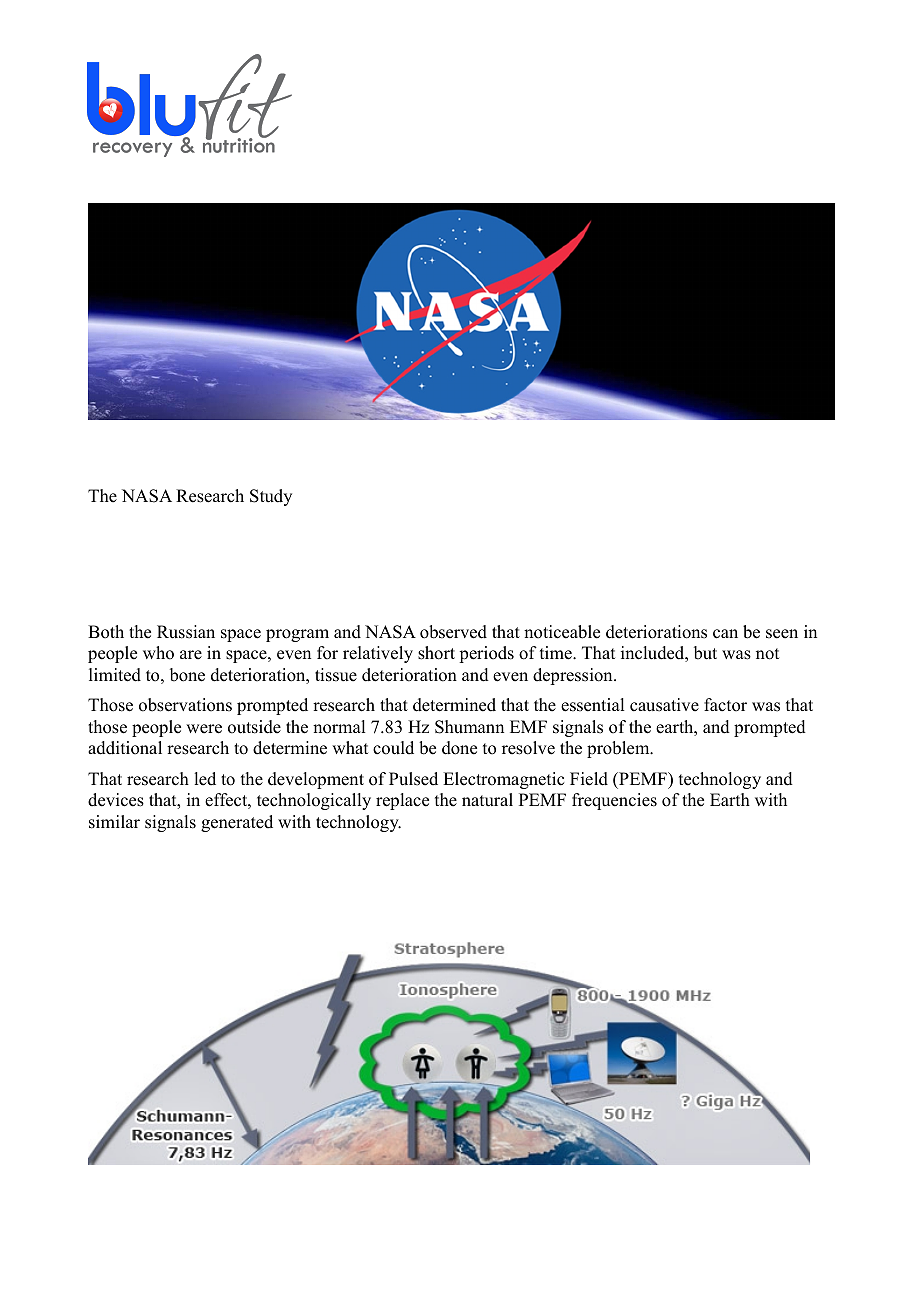 The height and width of the image is (1308, 924). What do you see at coordinates (237, 823) in the image?
I see `generated` at bounding box center [237, 823].
